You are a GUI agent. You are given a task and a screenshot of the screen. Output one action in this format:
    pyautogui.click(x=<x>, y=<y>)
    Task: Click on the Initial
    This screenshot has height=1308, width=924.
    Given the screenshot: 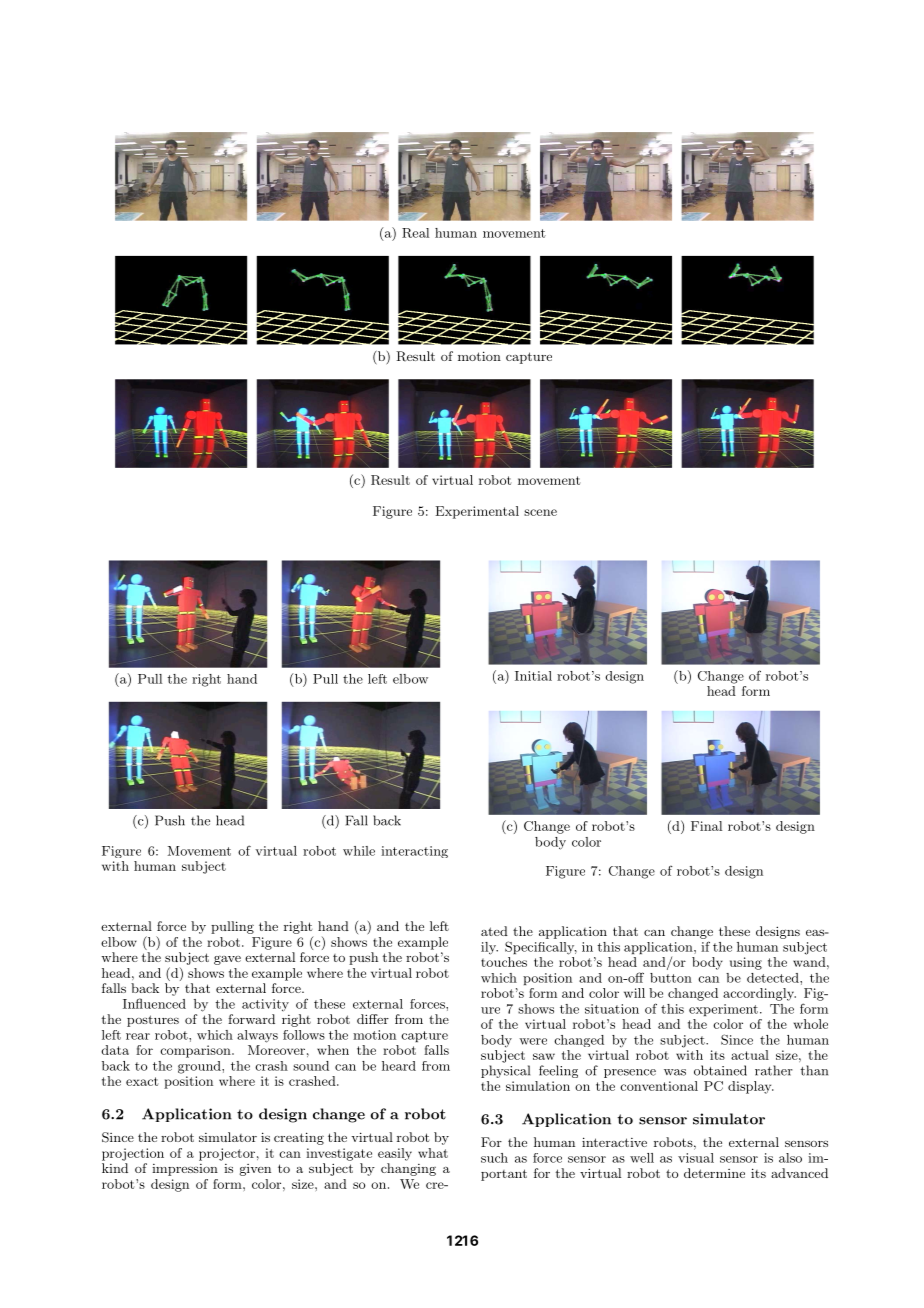 What is the action you would take?
    pyautogui.click(x=533, y=676)
